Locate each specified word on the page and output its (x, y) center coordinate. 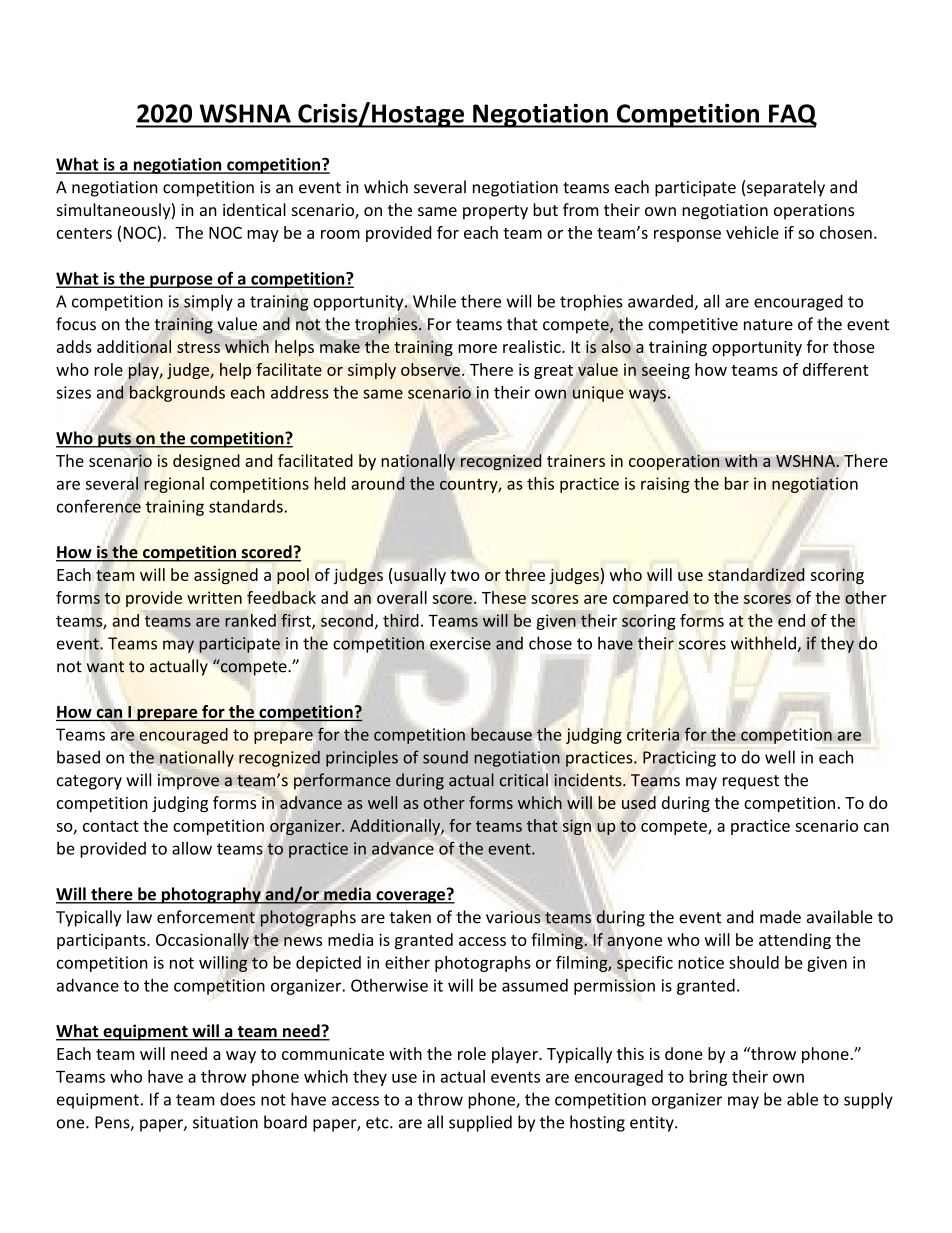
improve (188, 782)
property (495, 212)
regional (174, 485)
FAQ (792, 116)
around (378, 483)
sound (445, 757)
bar (737, 483)
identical (254, 209)
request (751, 782)
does (237, 1099)
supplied (480, 1123)
